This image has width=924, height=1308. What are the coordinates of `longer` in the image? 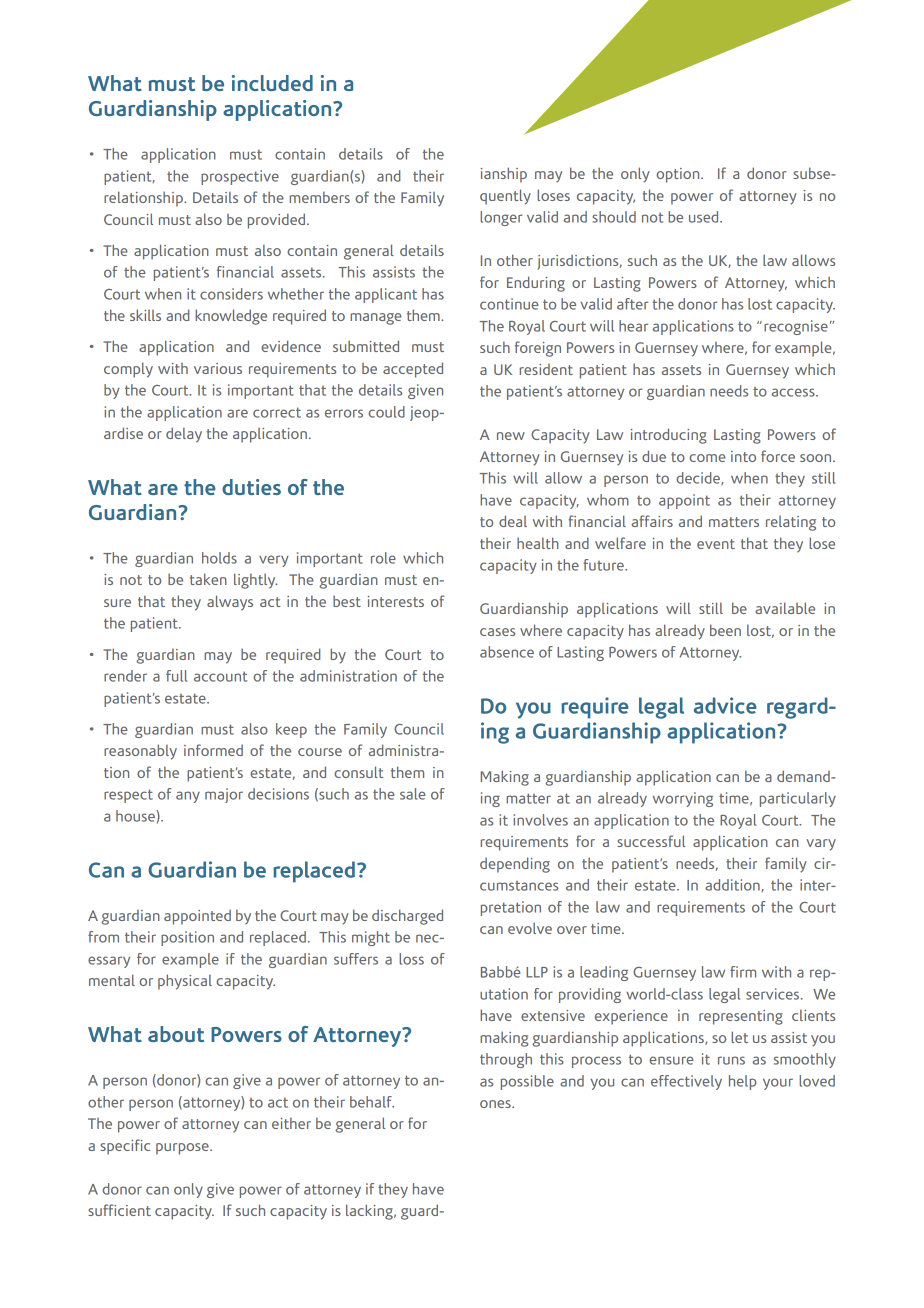 It's located at (501, 218).
